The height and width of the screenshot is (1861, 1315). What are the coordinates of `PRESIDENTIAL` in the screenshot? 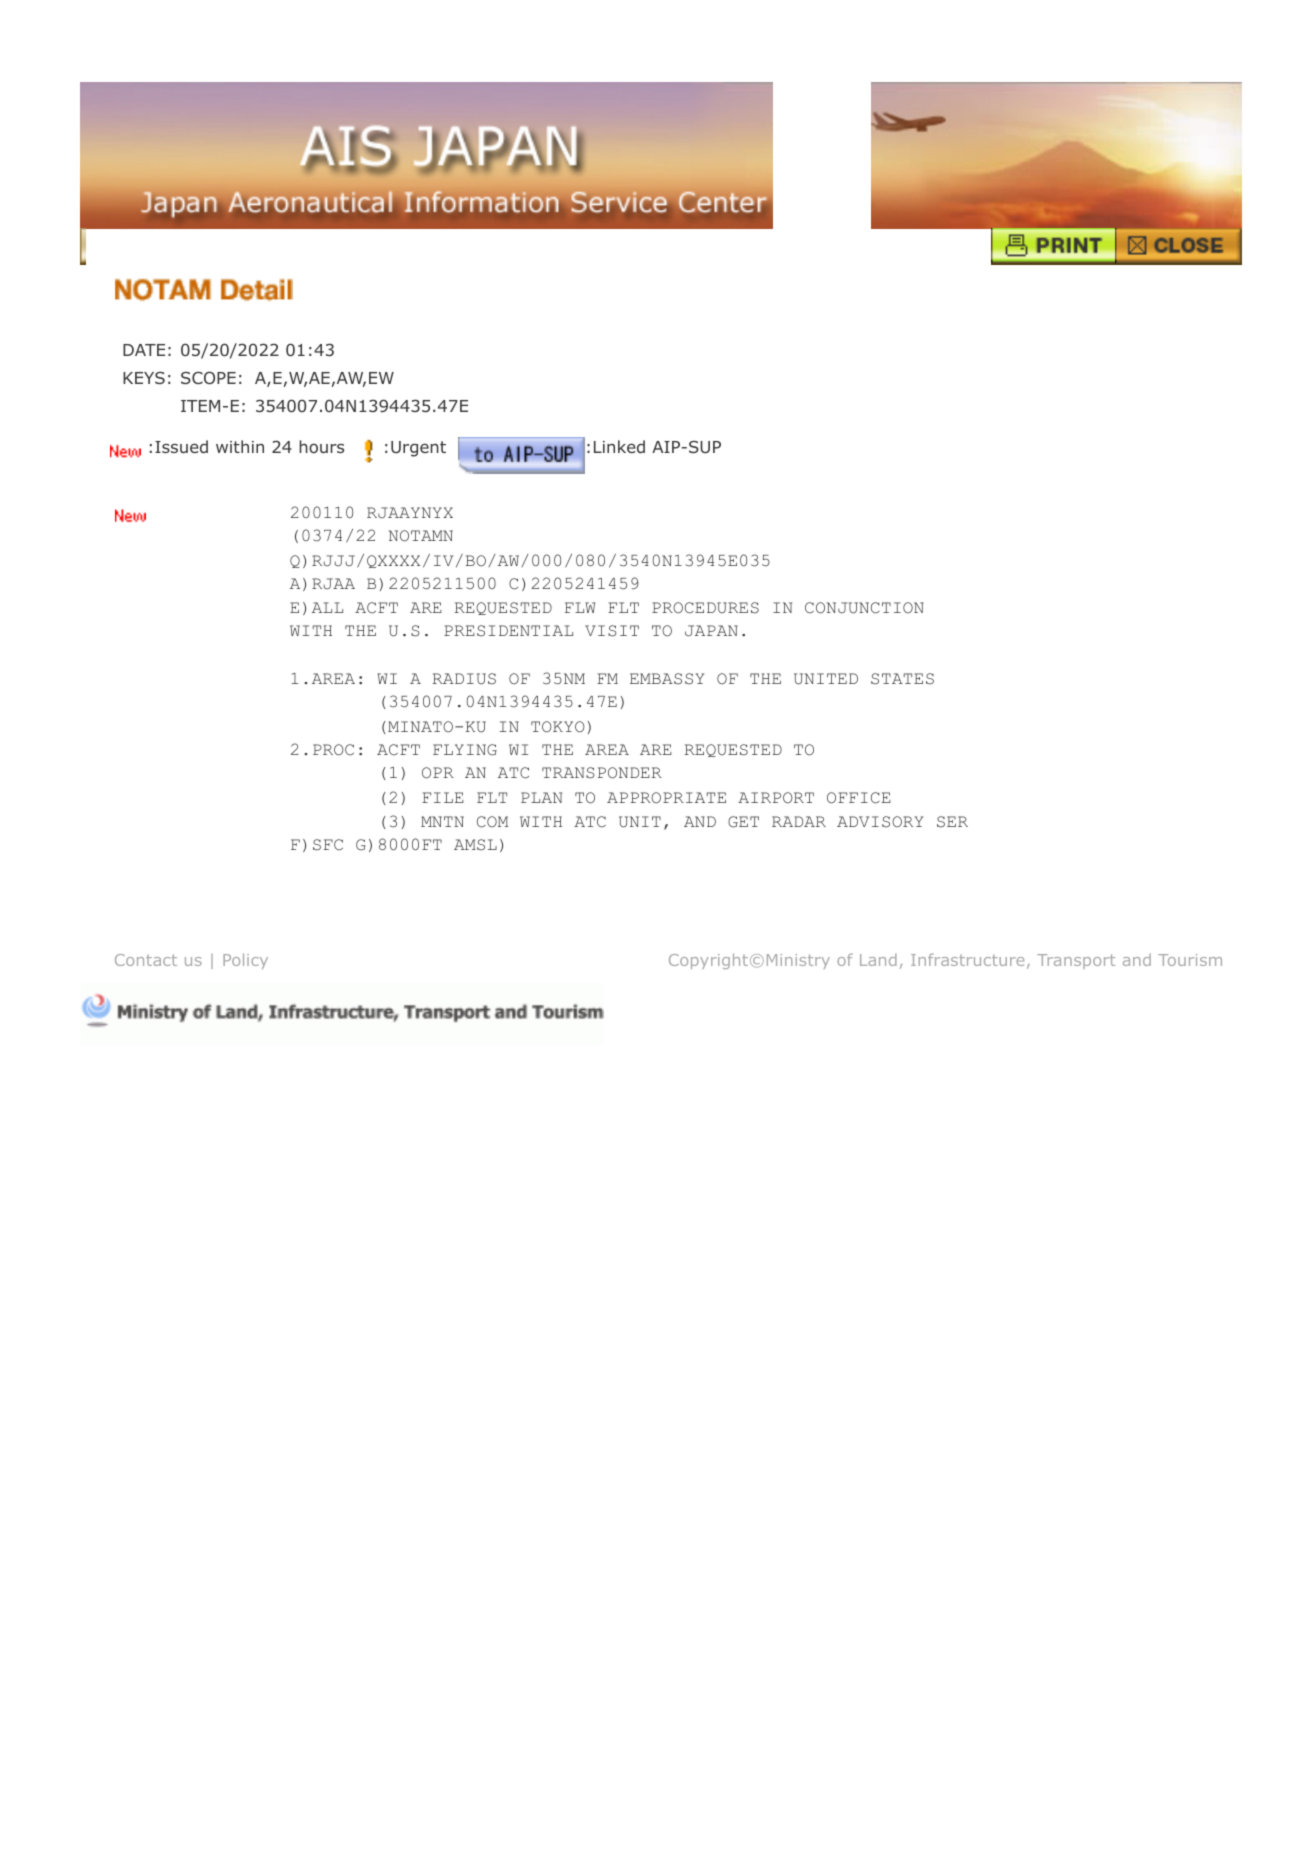 It's located at (508, 631).
